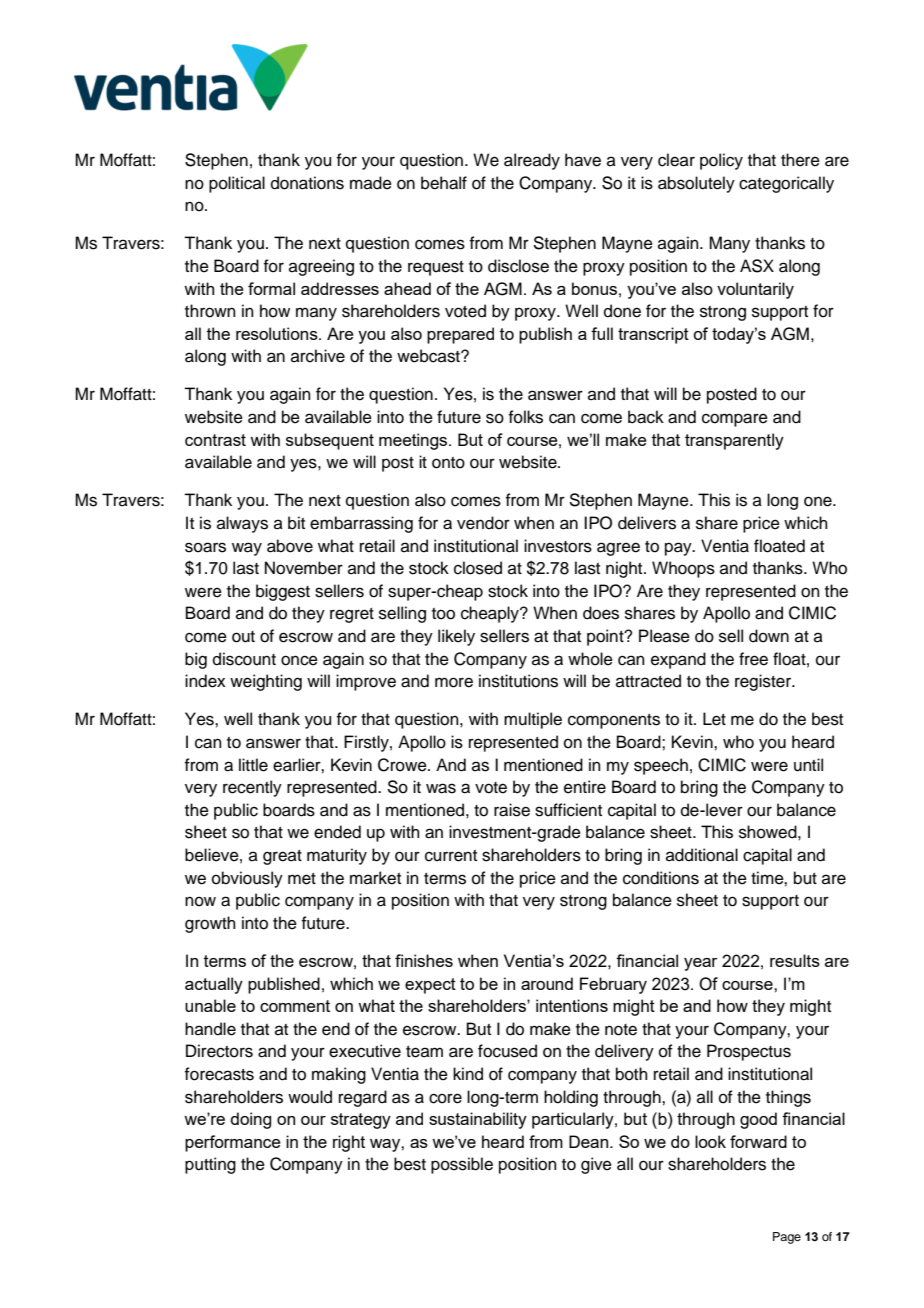  What do you see at coordinates (318, 356) in the document?
I see `archive` at bounding box center [318, 356].
